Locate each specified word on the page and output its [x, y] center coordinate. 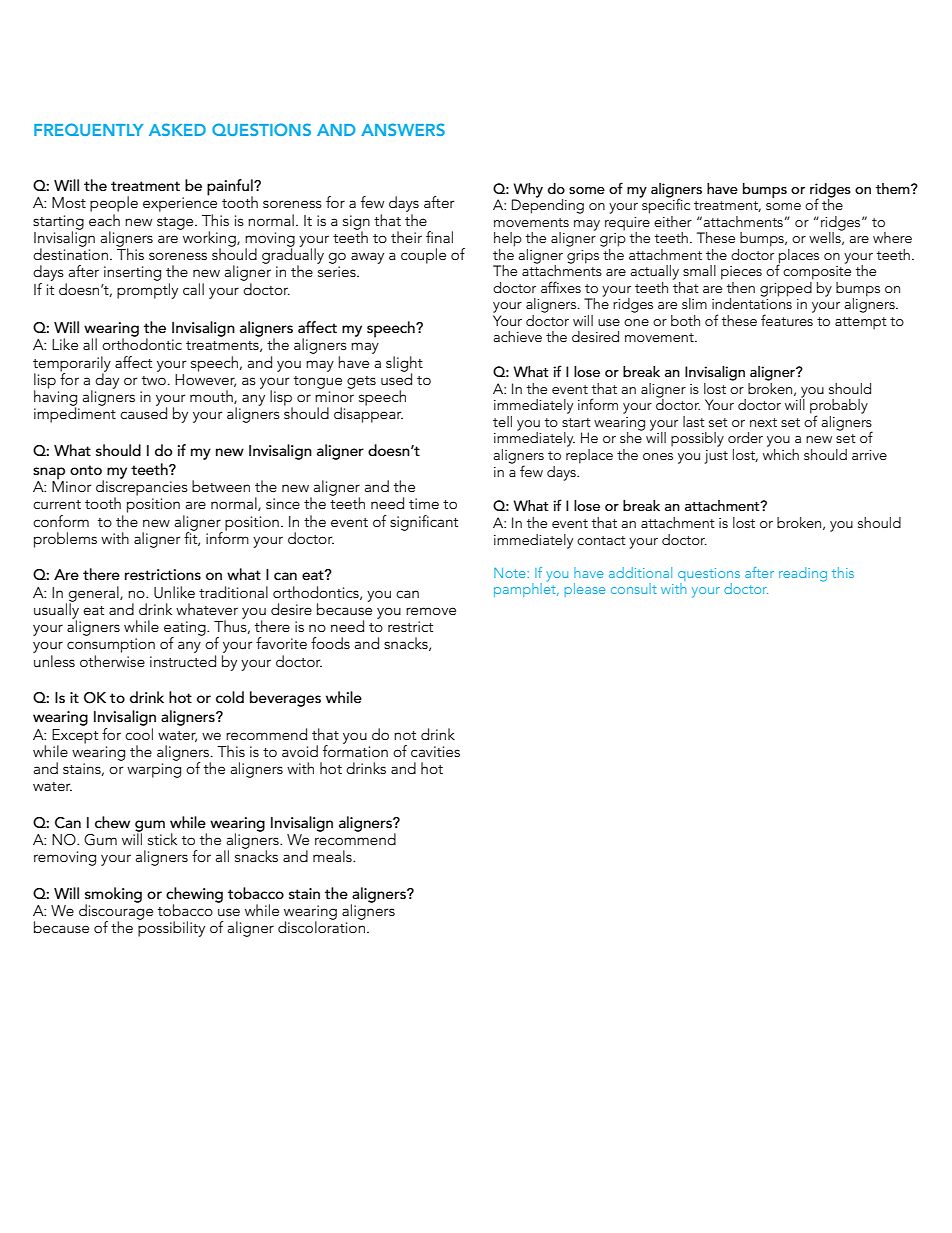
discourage [116, 912]
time [424, 503]
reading [803, 574]
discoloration [323, 926]
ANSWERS [403, 129]
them [894, 188]
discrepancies [142, 488]
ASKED [177, 129]
